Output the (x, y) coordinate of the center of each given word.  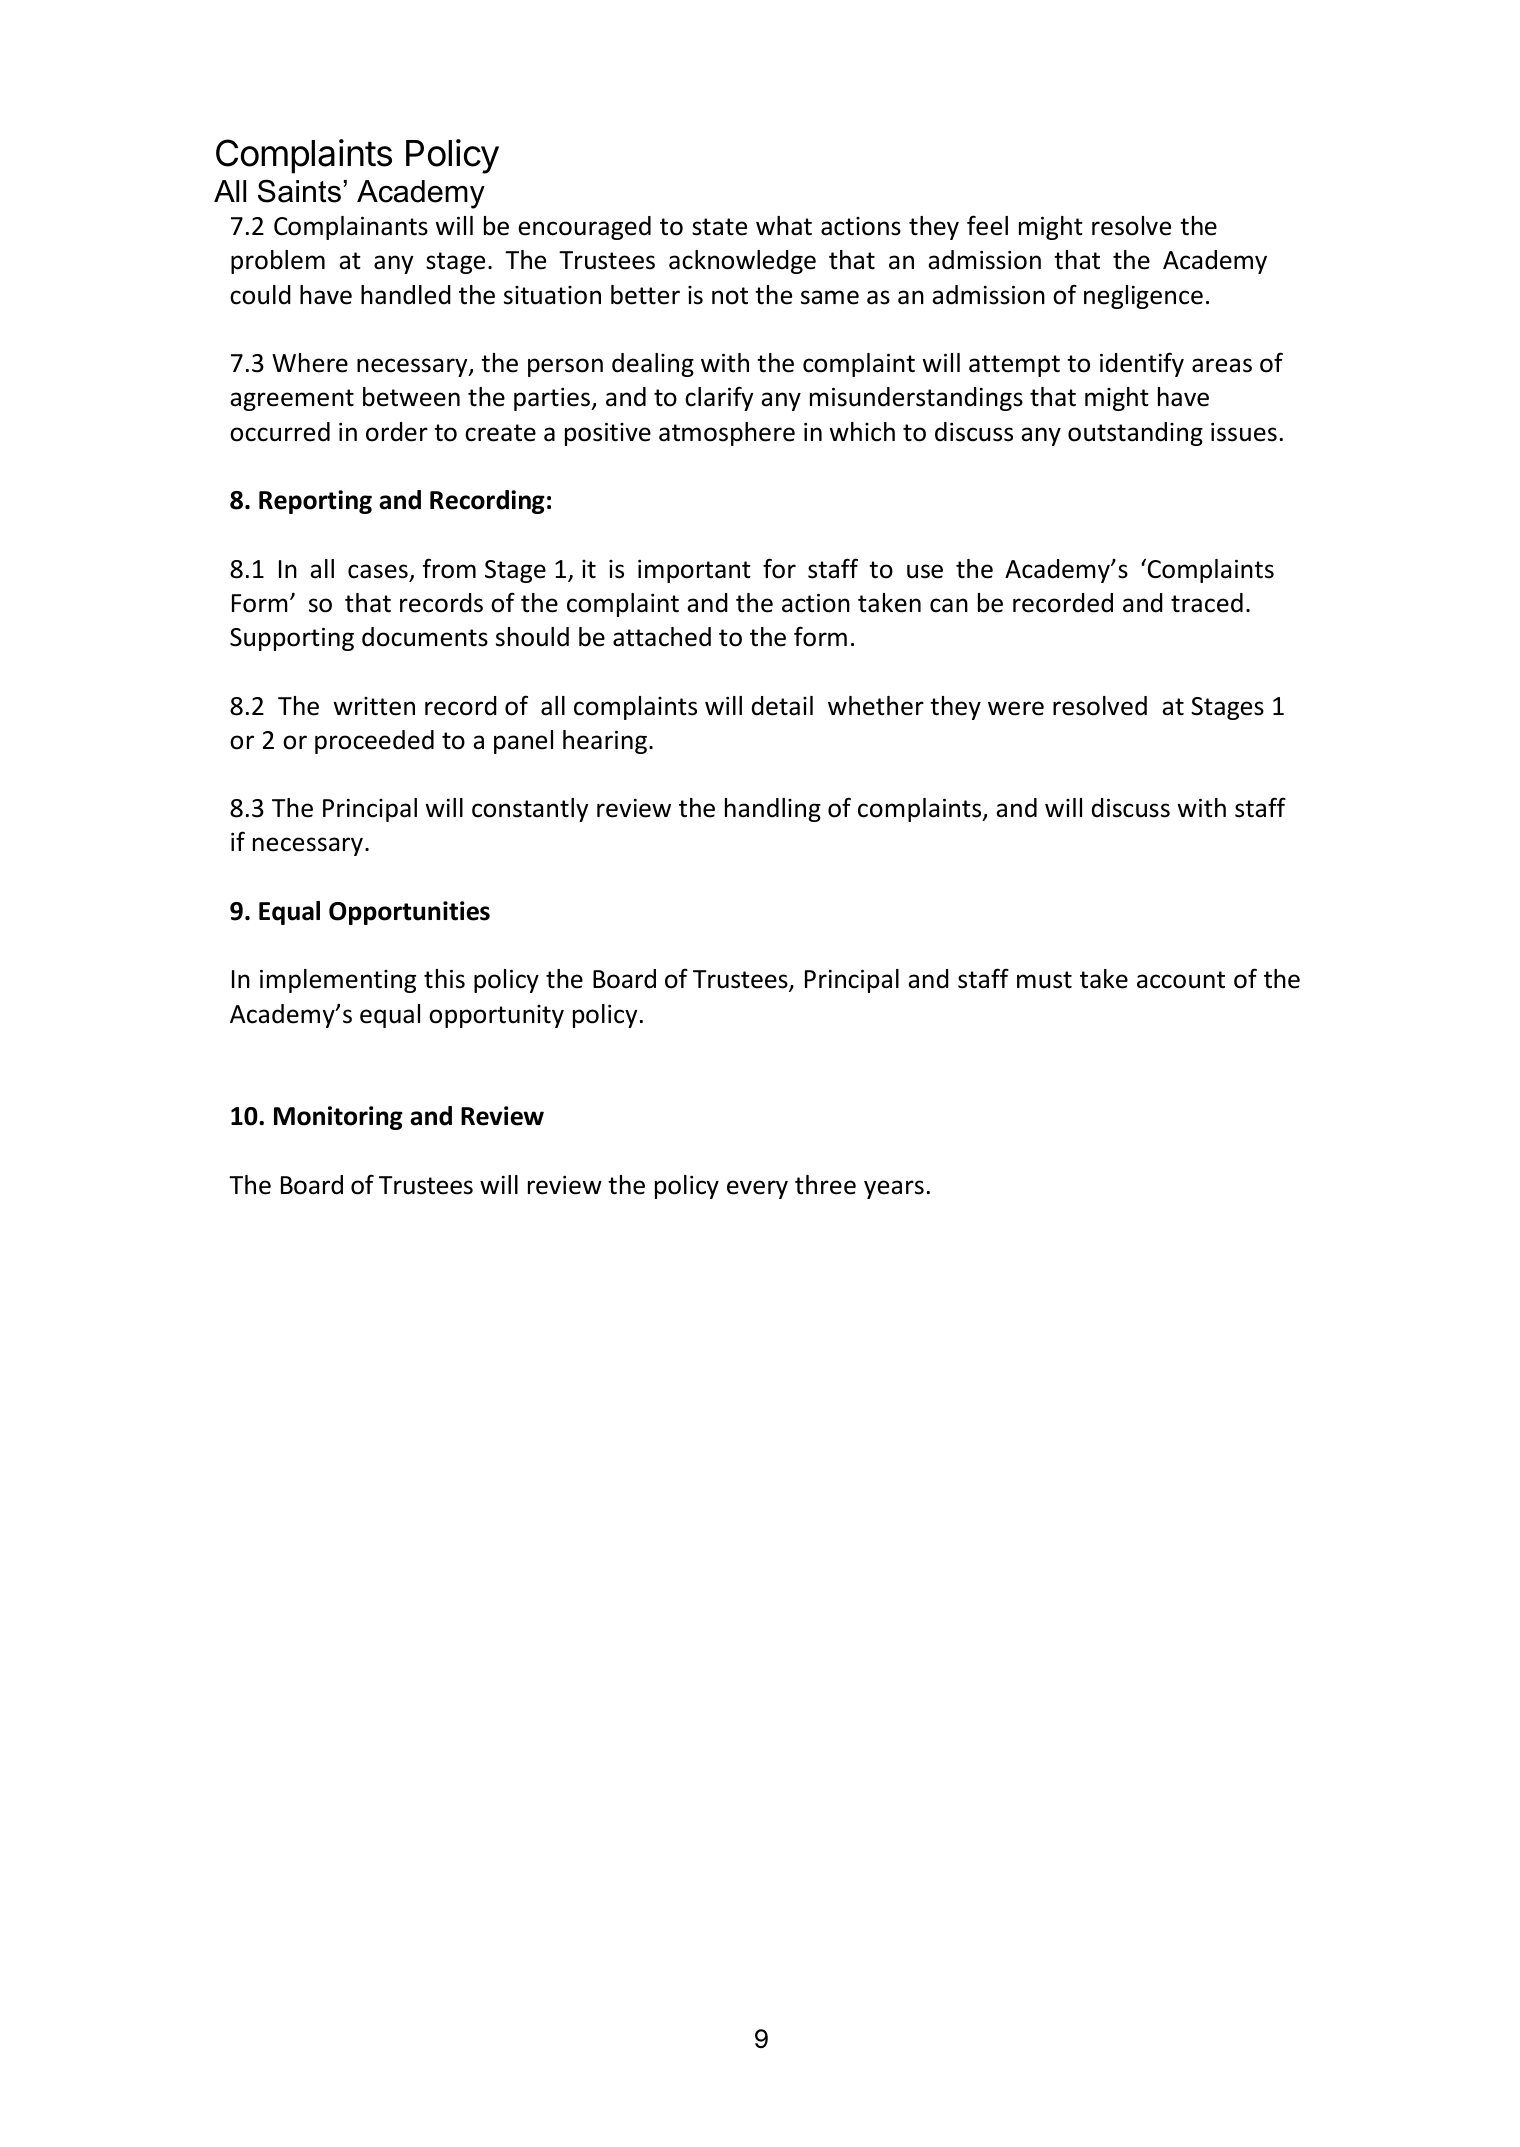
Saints (299, 191)
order (397, 432)
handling (773, 810)
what (784, 226)
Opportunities (409, 913)
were (1016, 708)
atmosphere (727, 434)
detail (782, 706)
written (374, 706)
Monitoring (338, 1118)
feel (987, 225)
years (894, 1189)
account (1181, 980)
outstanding (1135, 434)
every (757, 1189)
